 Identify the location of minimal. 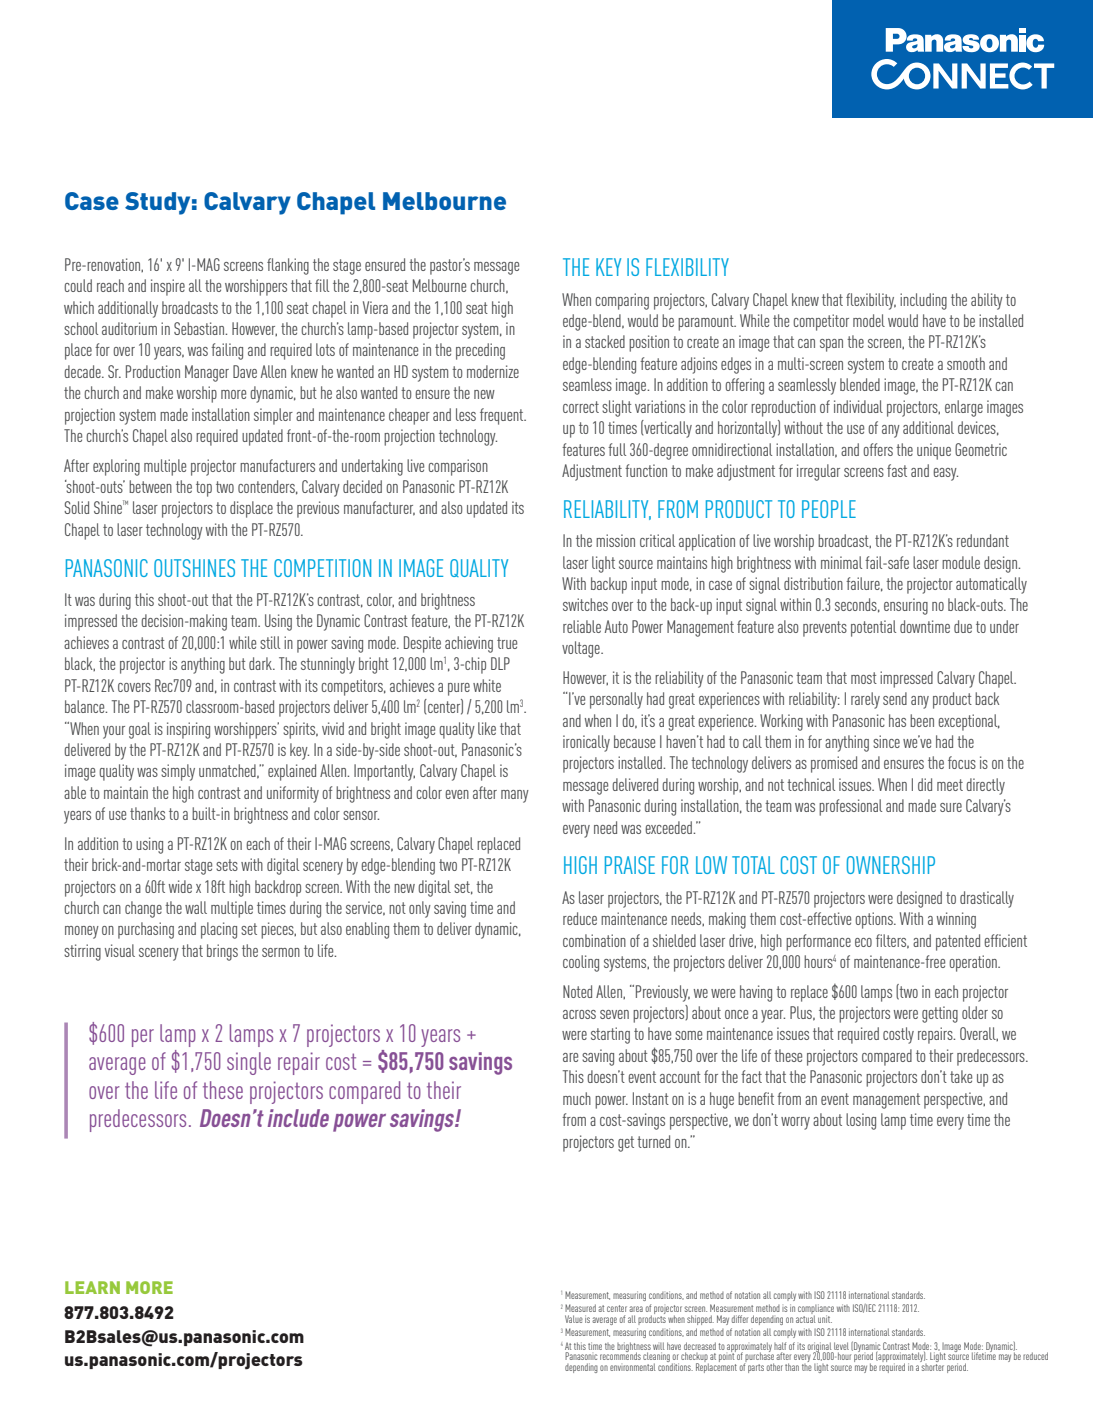
(841, 562).
